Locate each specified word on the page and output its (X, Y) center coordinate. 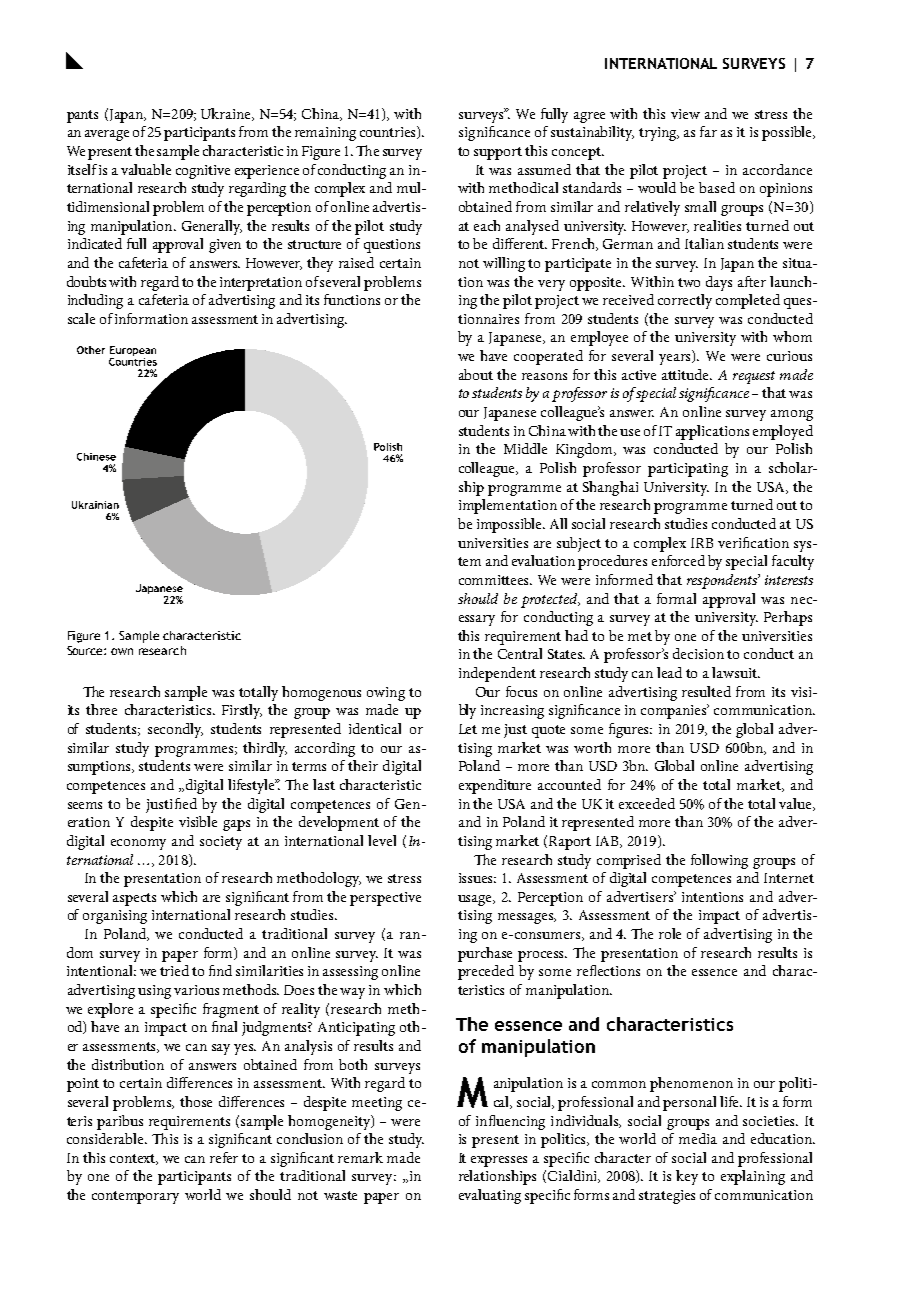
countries (389, 132)
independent (497, 674)
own (122, 651)
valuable (146, 169)
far (708, 131)
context (134, 1159)
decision (698, 653)
